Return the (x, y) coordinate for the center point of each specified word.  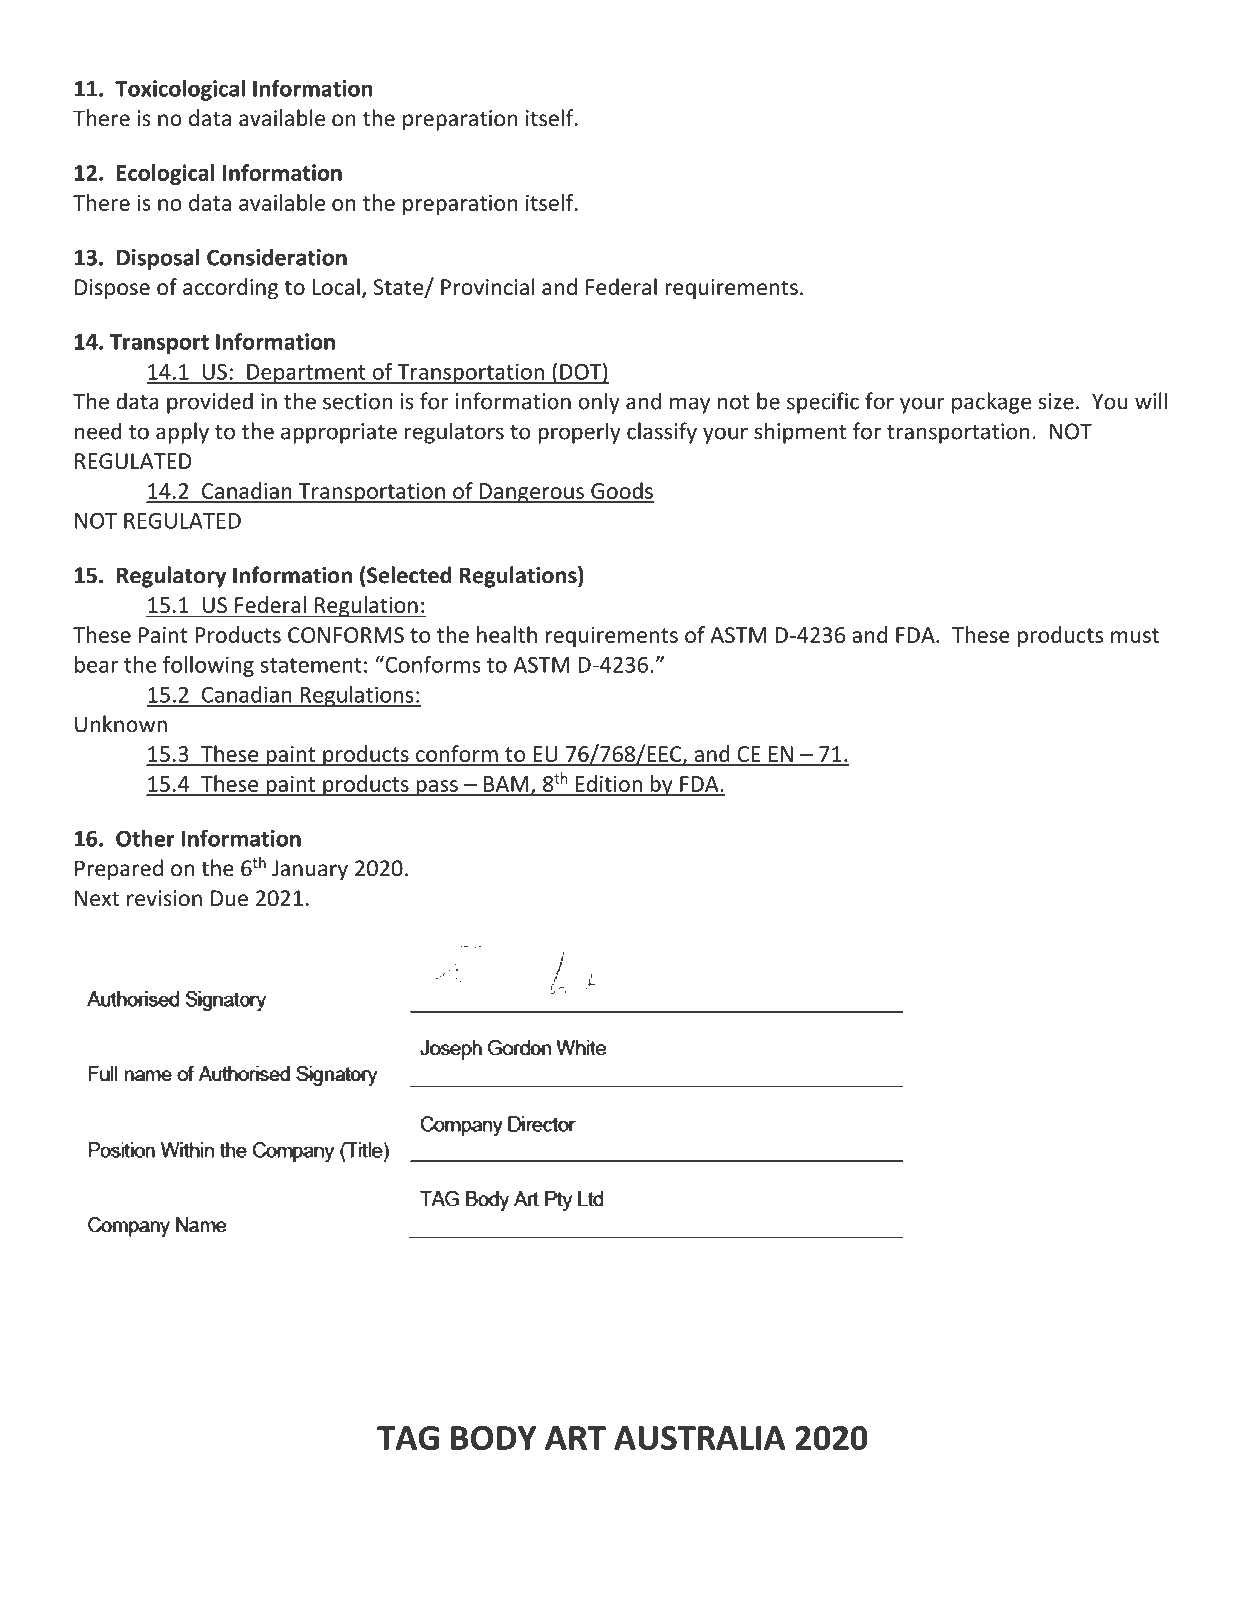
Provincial (488, 286)
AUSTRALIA (700, 1438)
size (1056, 401)
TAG (408, 1438)
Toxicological (180, 90)
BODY (493, 1438)
